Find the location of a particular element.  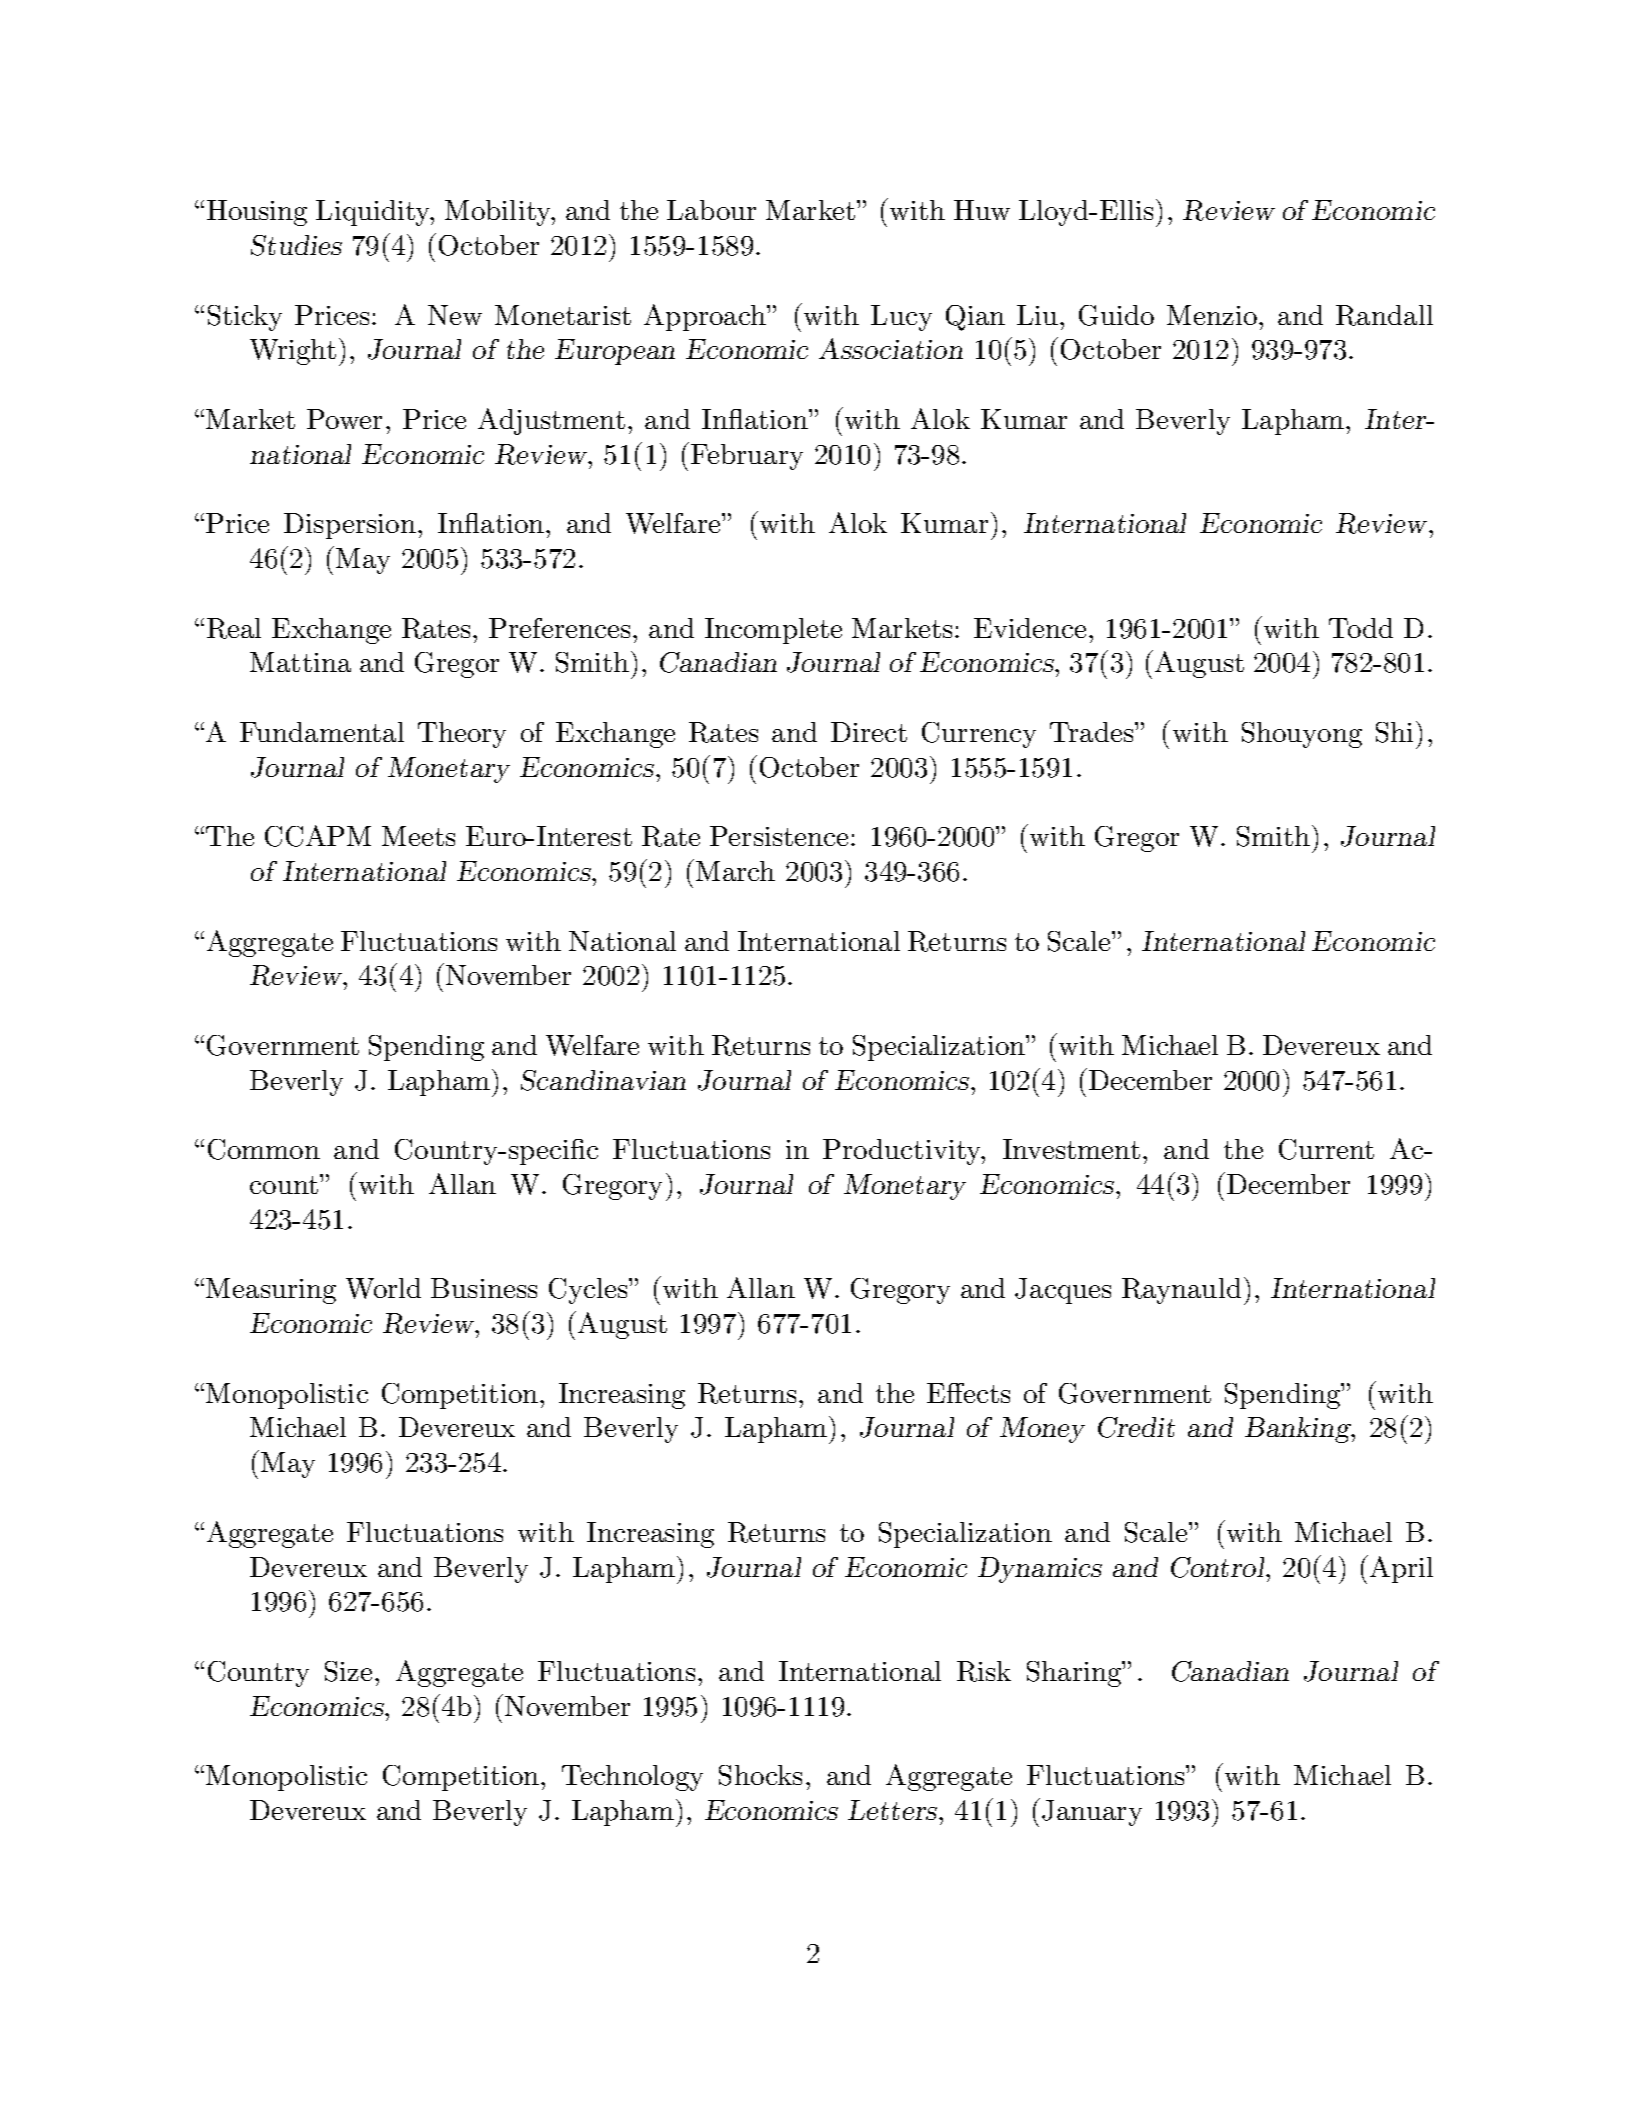

Real is located at coordinates (234, 628).
